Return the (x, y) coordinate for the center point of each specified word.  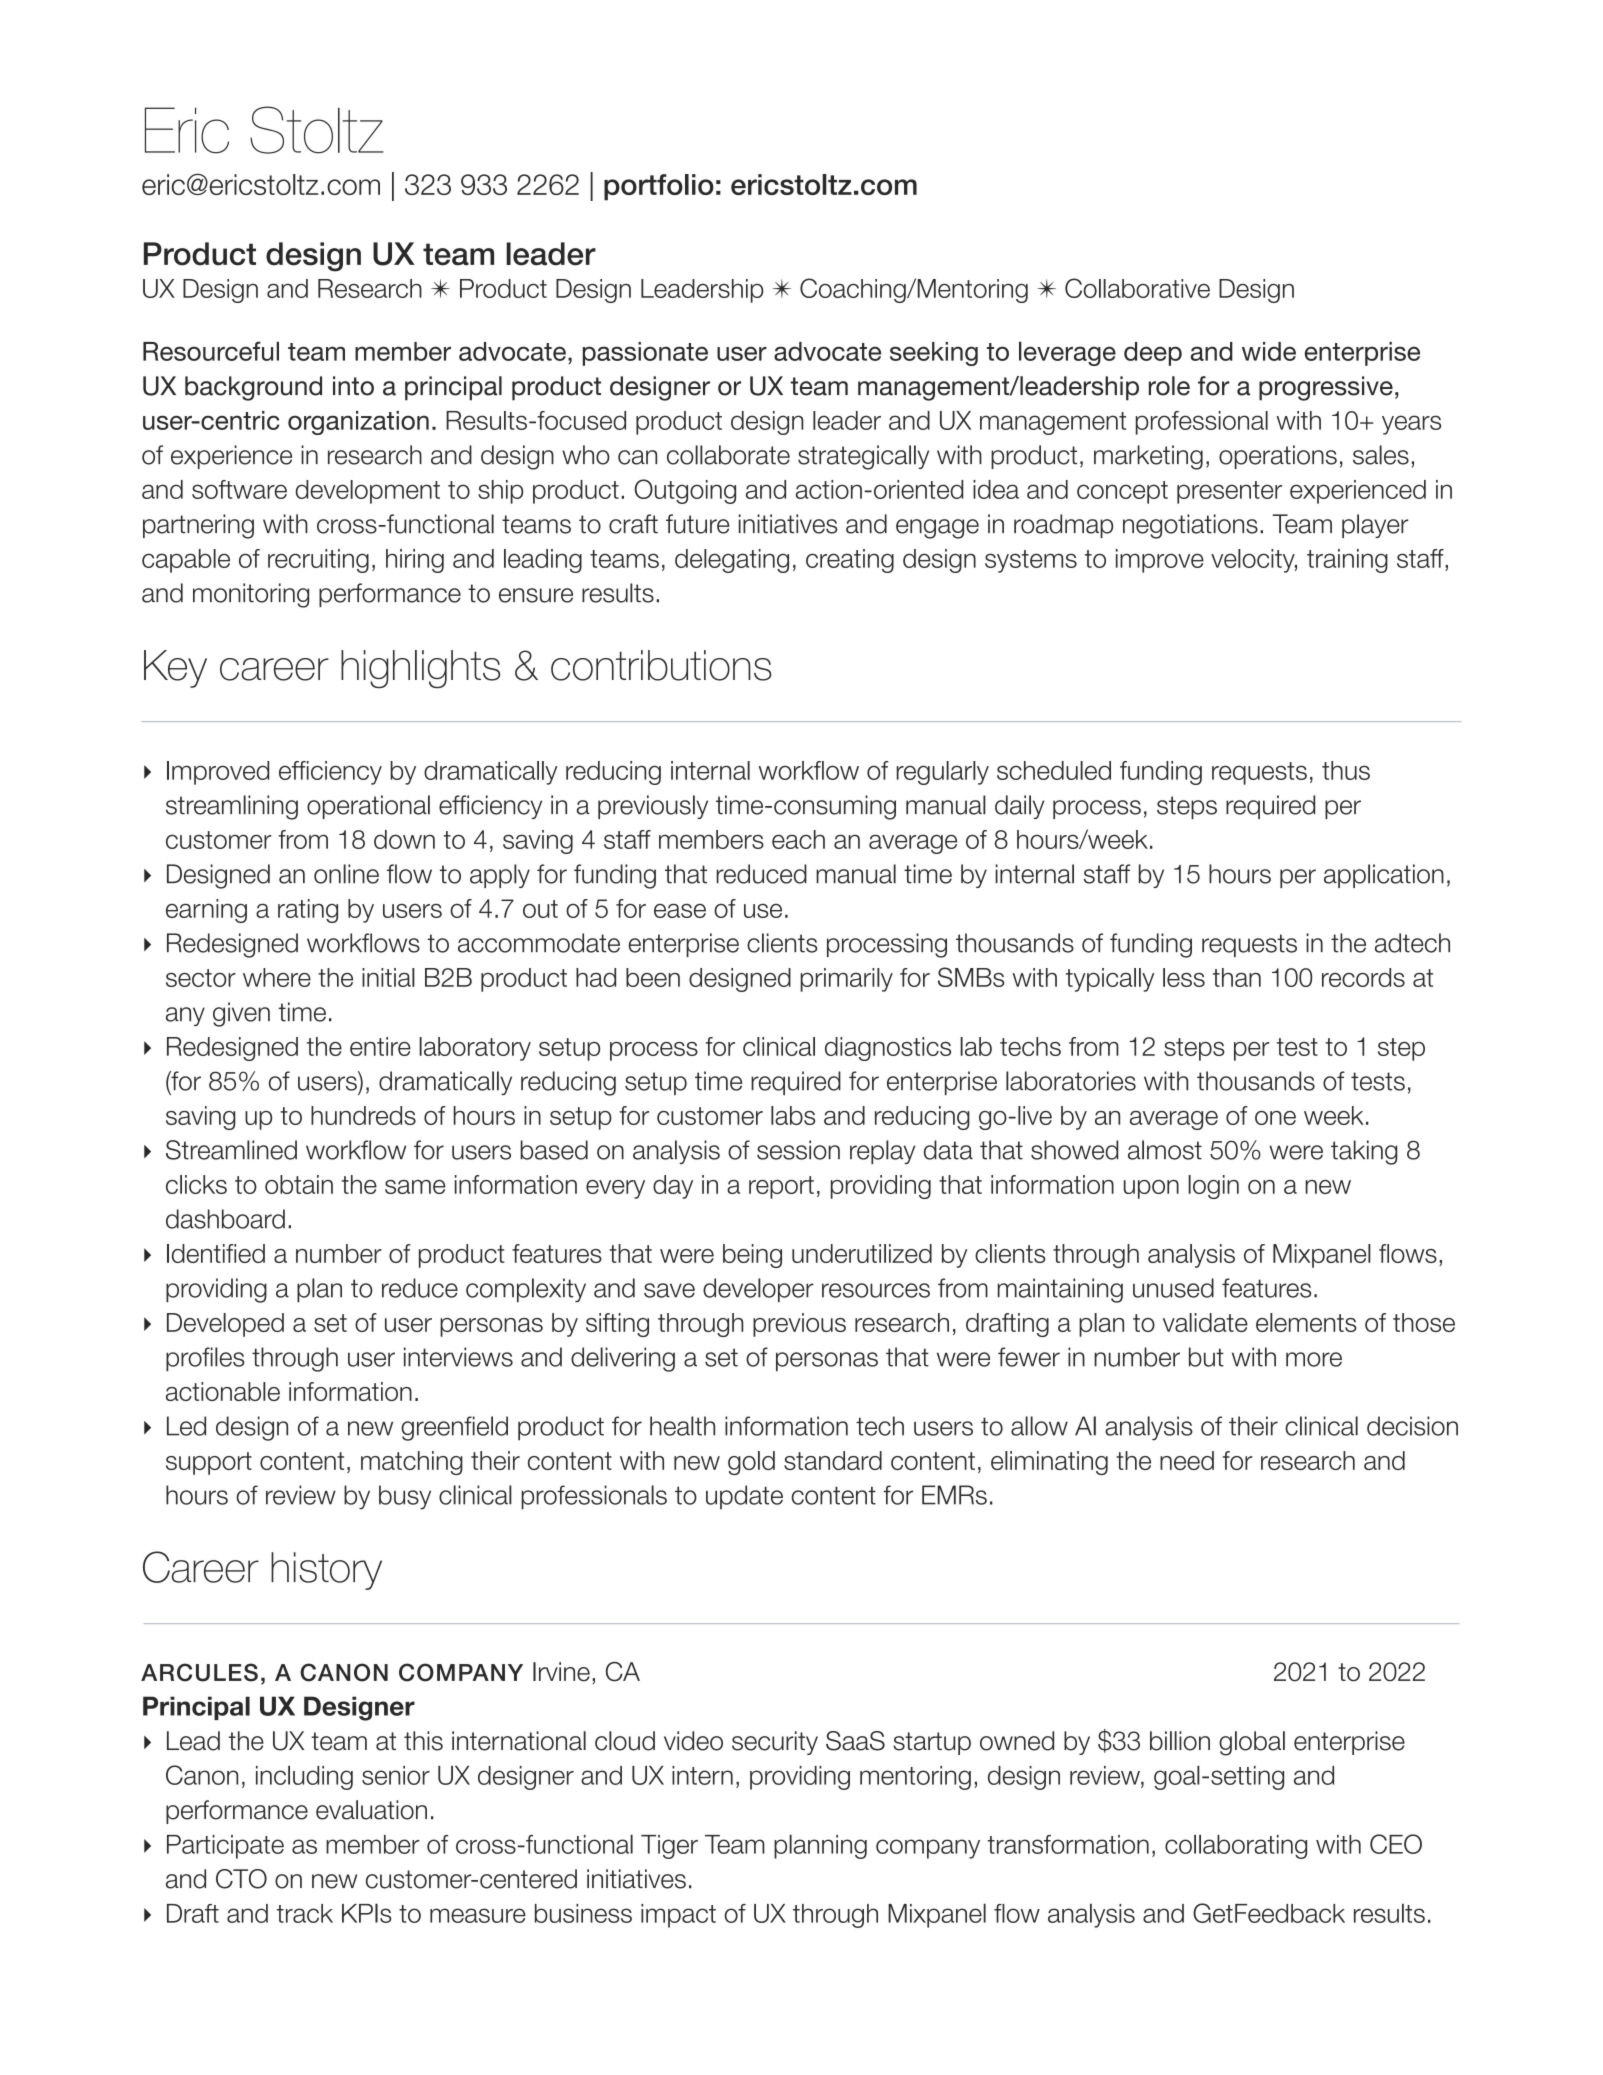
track (305, 1913)
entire (380, 1046)
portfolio (659, 187)
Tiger (669, 1847)
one (1275, 1118)
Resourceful (211, 351)
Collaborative (1137, 288)
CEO (1396, 1844)
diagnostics (888, 1049)
